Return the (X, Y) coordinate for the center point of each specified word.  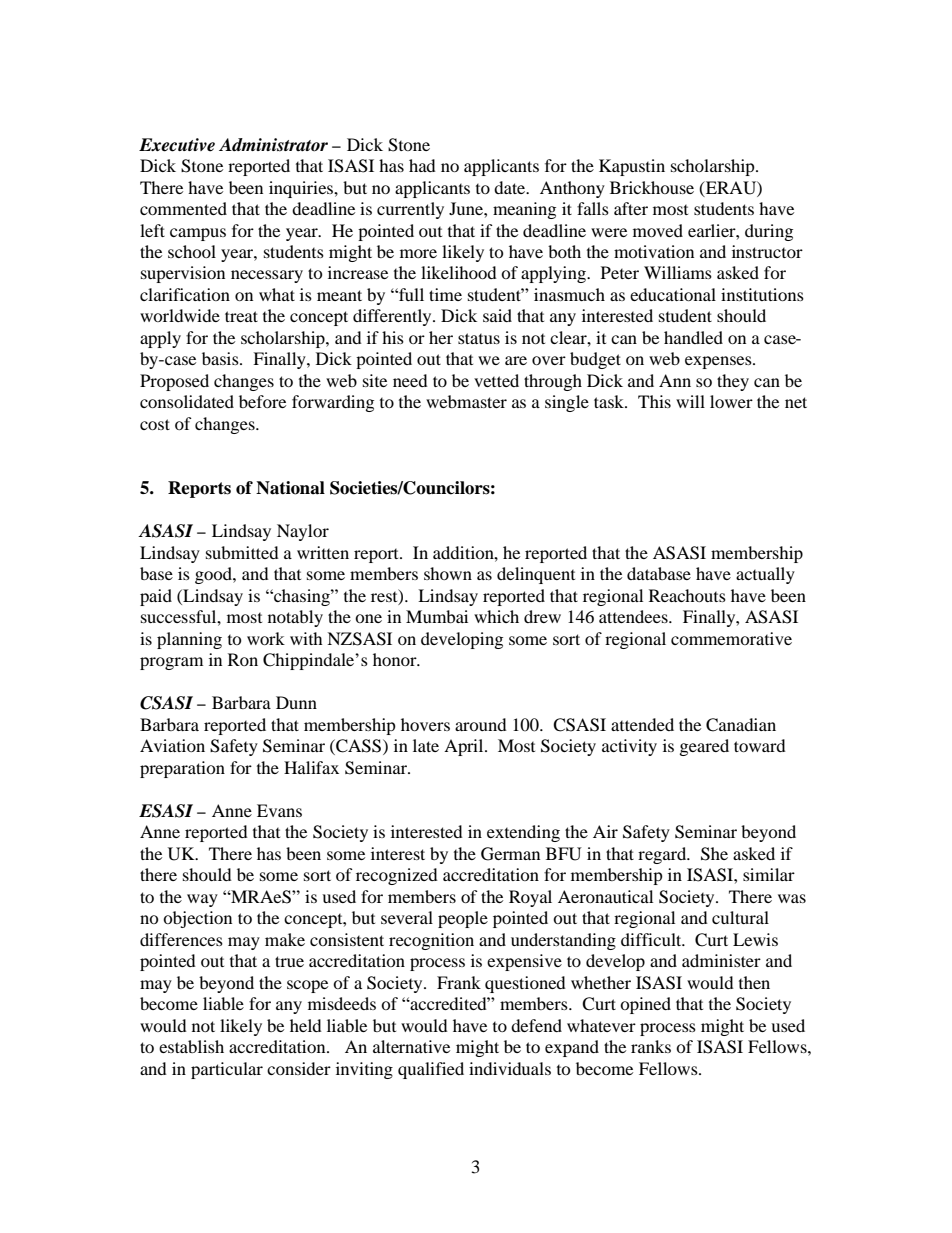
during (769, 232)
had (422, 165)
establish (191, 1046)
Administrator (273, 145)
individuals (510, 1068)
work (266, 638)
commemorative (731, 638)
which (496, 616)
